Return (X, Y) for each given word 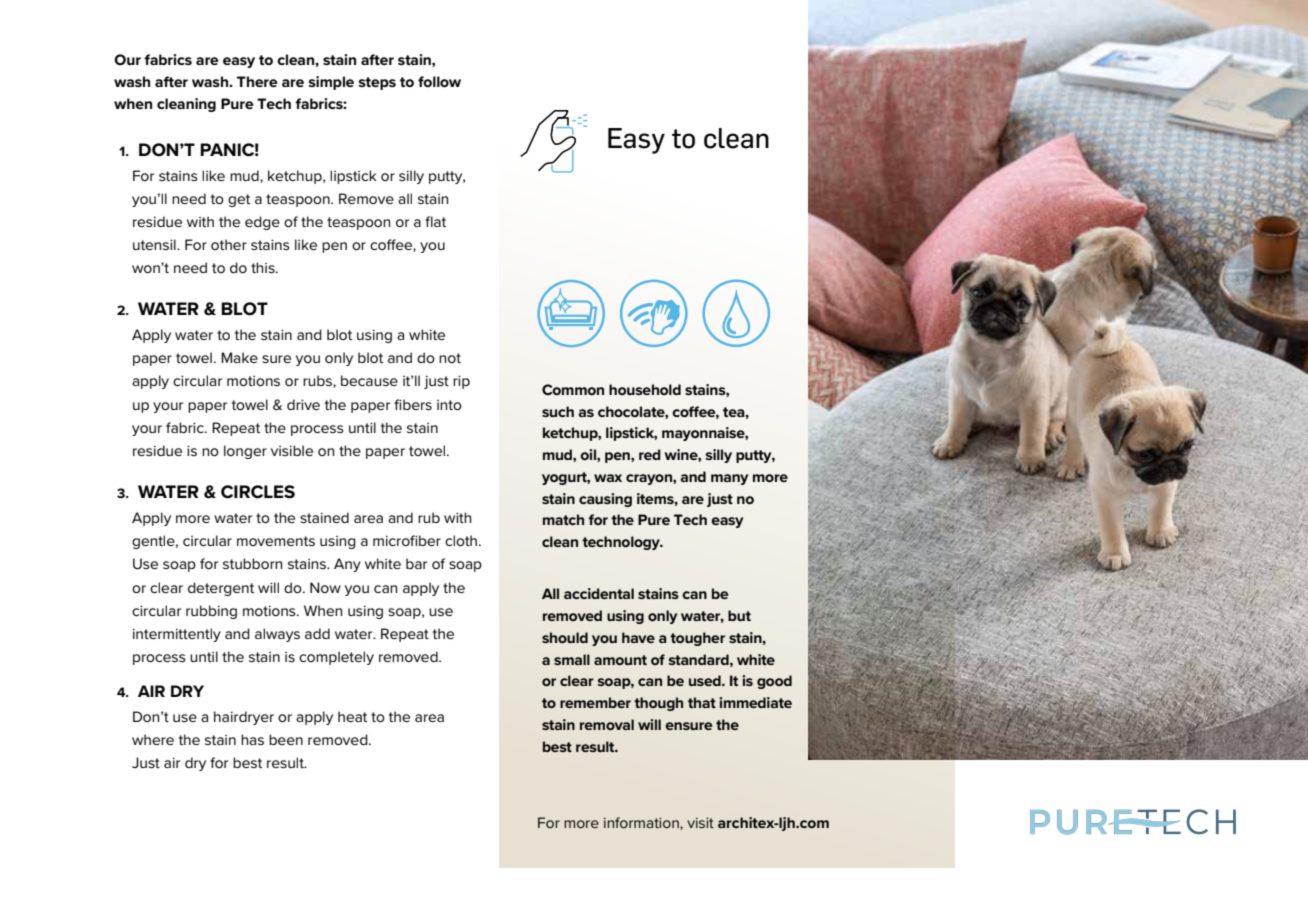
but (739, 615)
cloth (462, 540)
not (450, 358)
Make (239, 357)
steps (377, 83)
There (257, 81)
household (645, 389)
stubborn (252, 563)
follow (439, 81)
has (252, 739)
